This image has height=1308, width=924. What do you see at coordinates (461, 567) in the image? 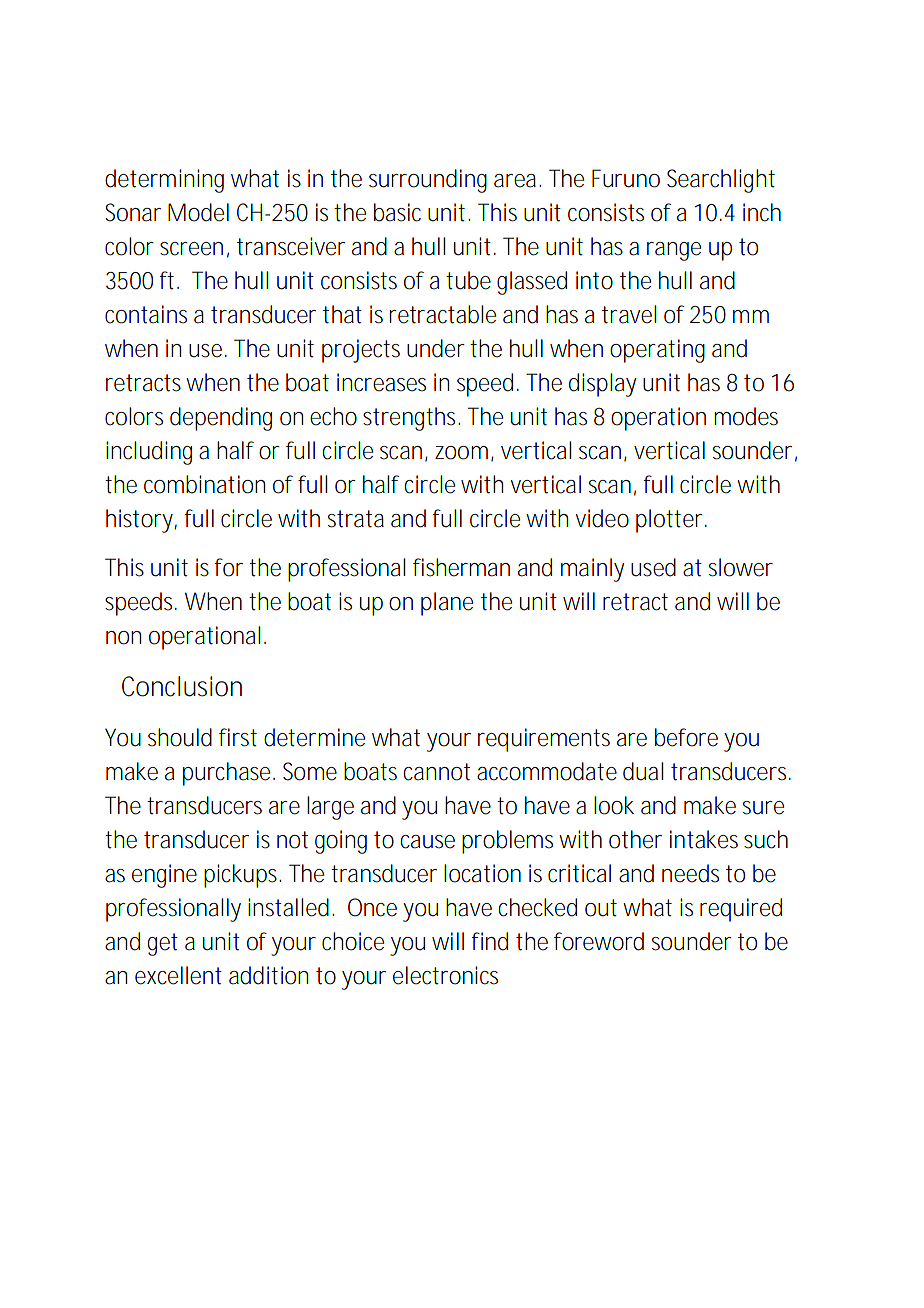
I see `fisherman` at bounding box center [461, 567].
